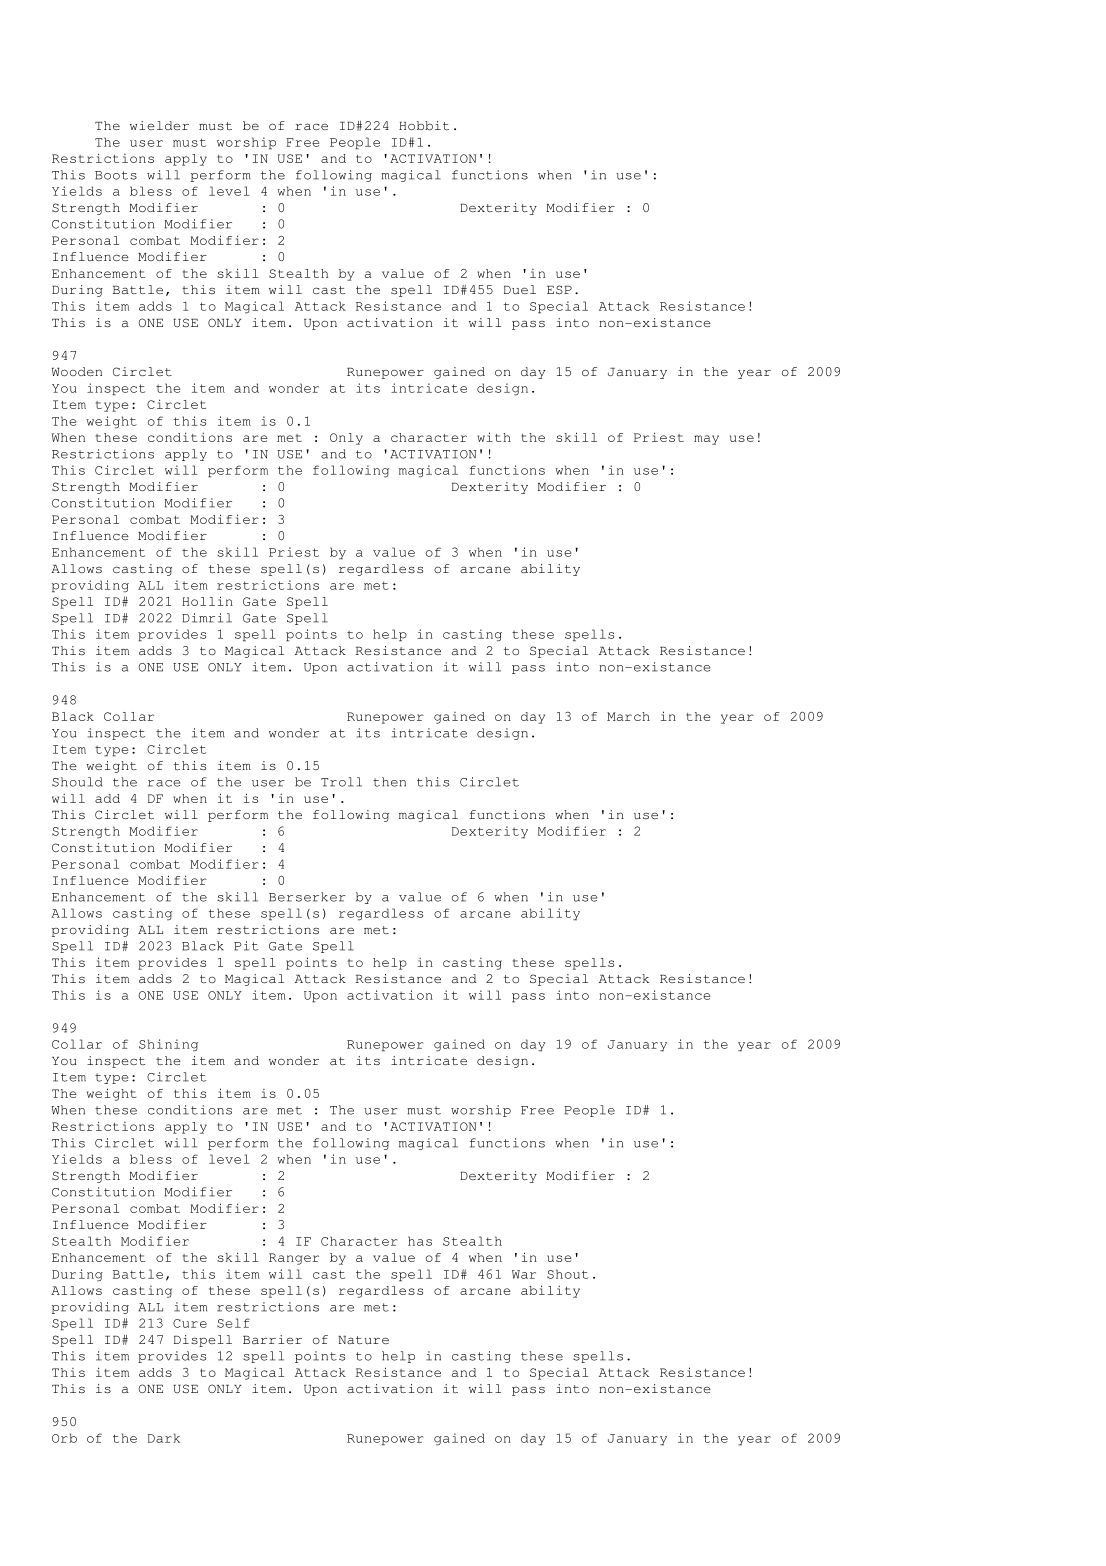 This screenshot has width=1106, height=1566. I want to click on Dark, so click(164, 1438).
